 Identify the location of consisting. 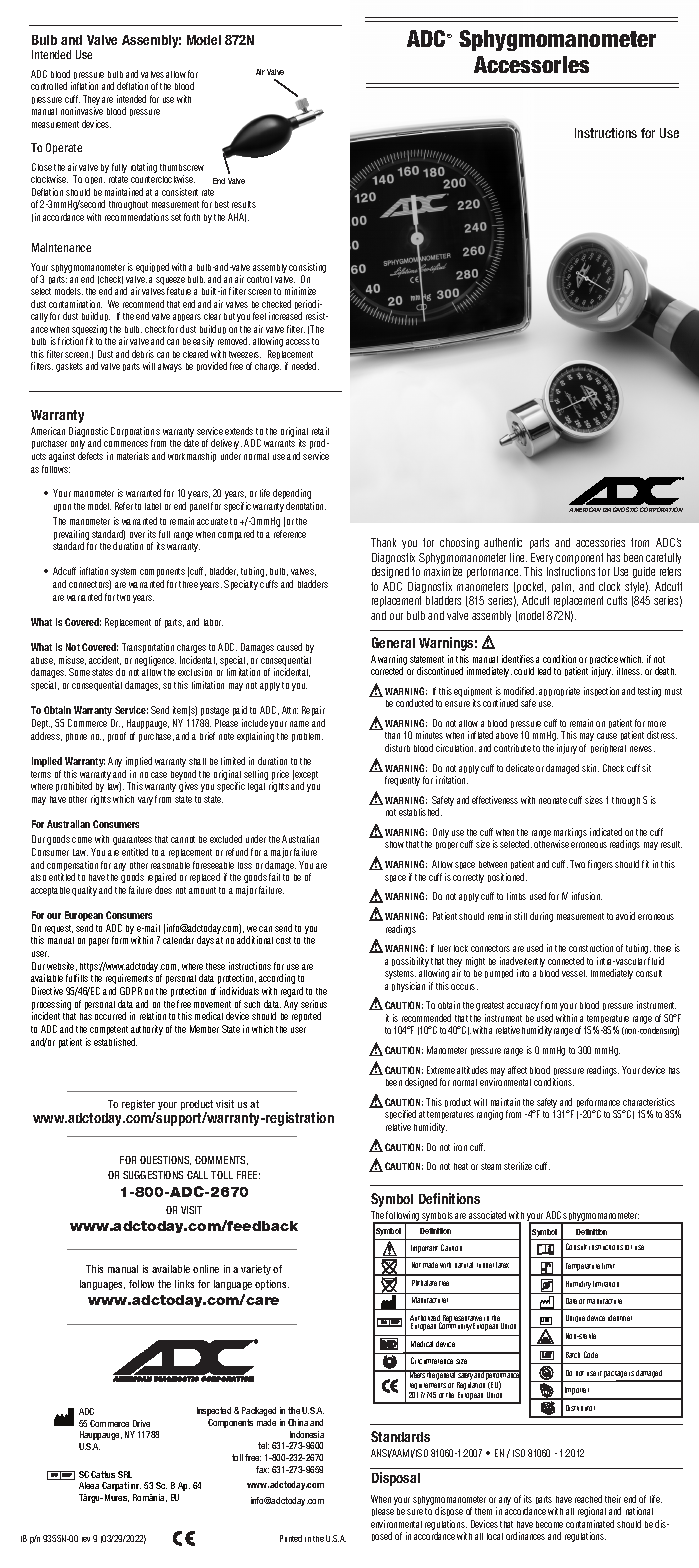
(307, 269).
